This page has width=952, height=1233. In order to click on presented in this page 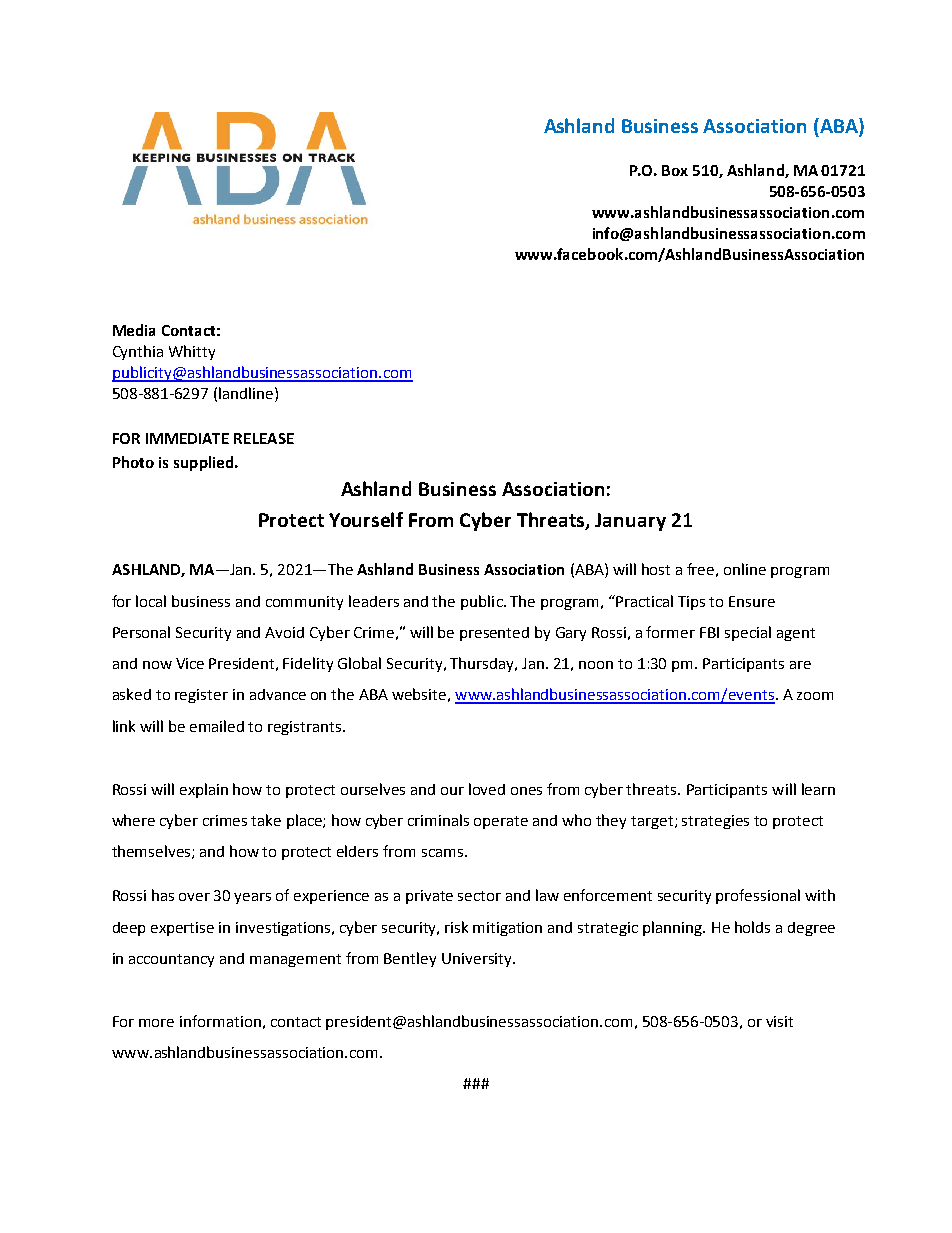, I will do `click(494, 634)`.
